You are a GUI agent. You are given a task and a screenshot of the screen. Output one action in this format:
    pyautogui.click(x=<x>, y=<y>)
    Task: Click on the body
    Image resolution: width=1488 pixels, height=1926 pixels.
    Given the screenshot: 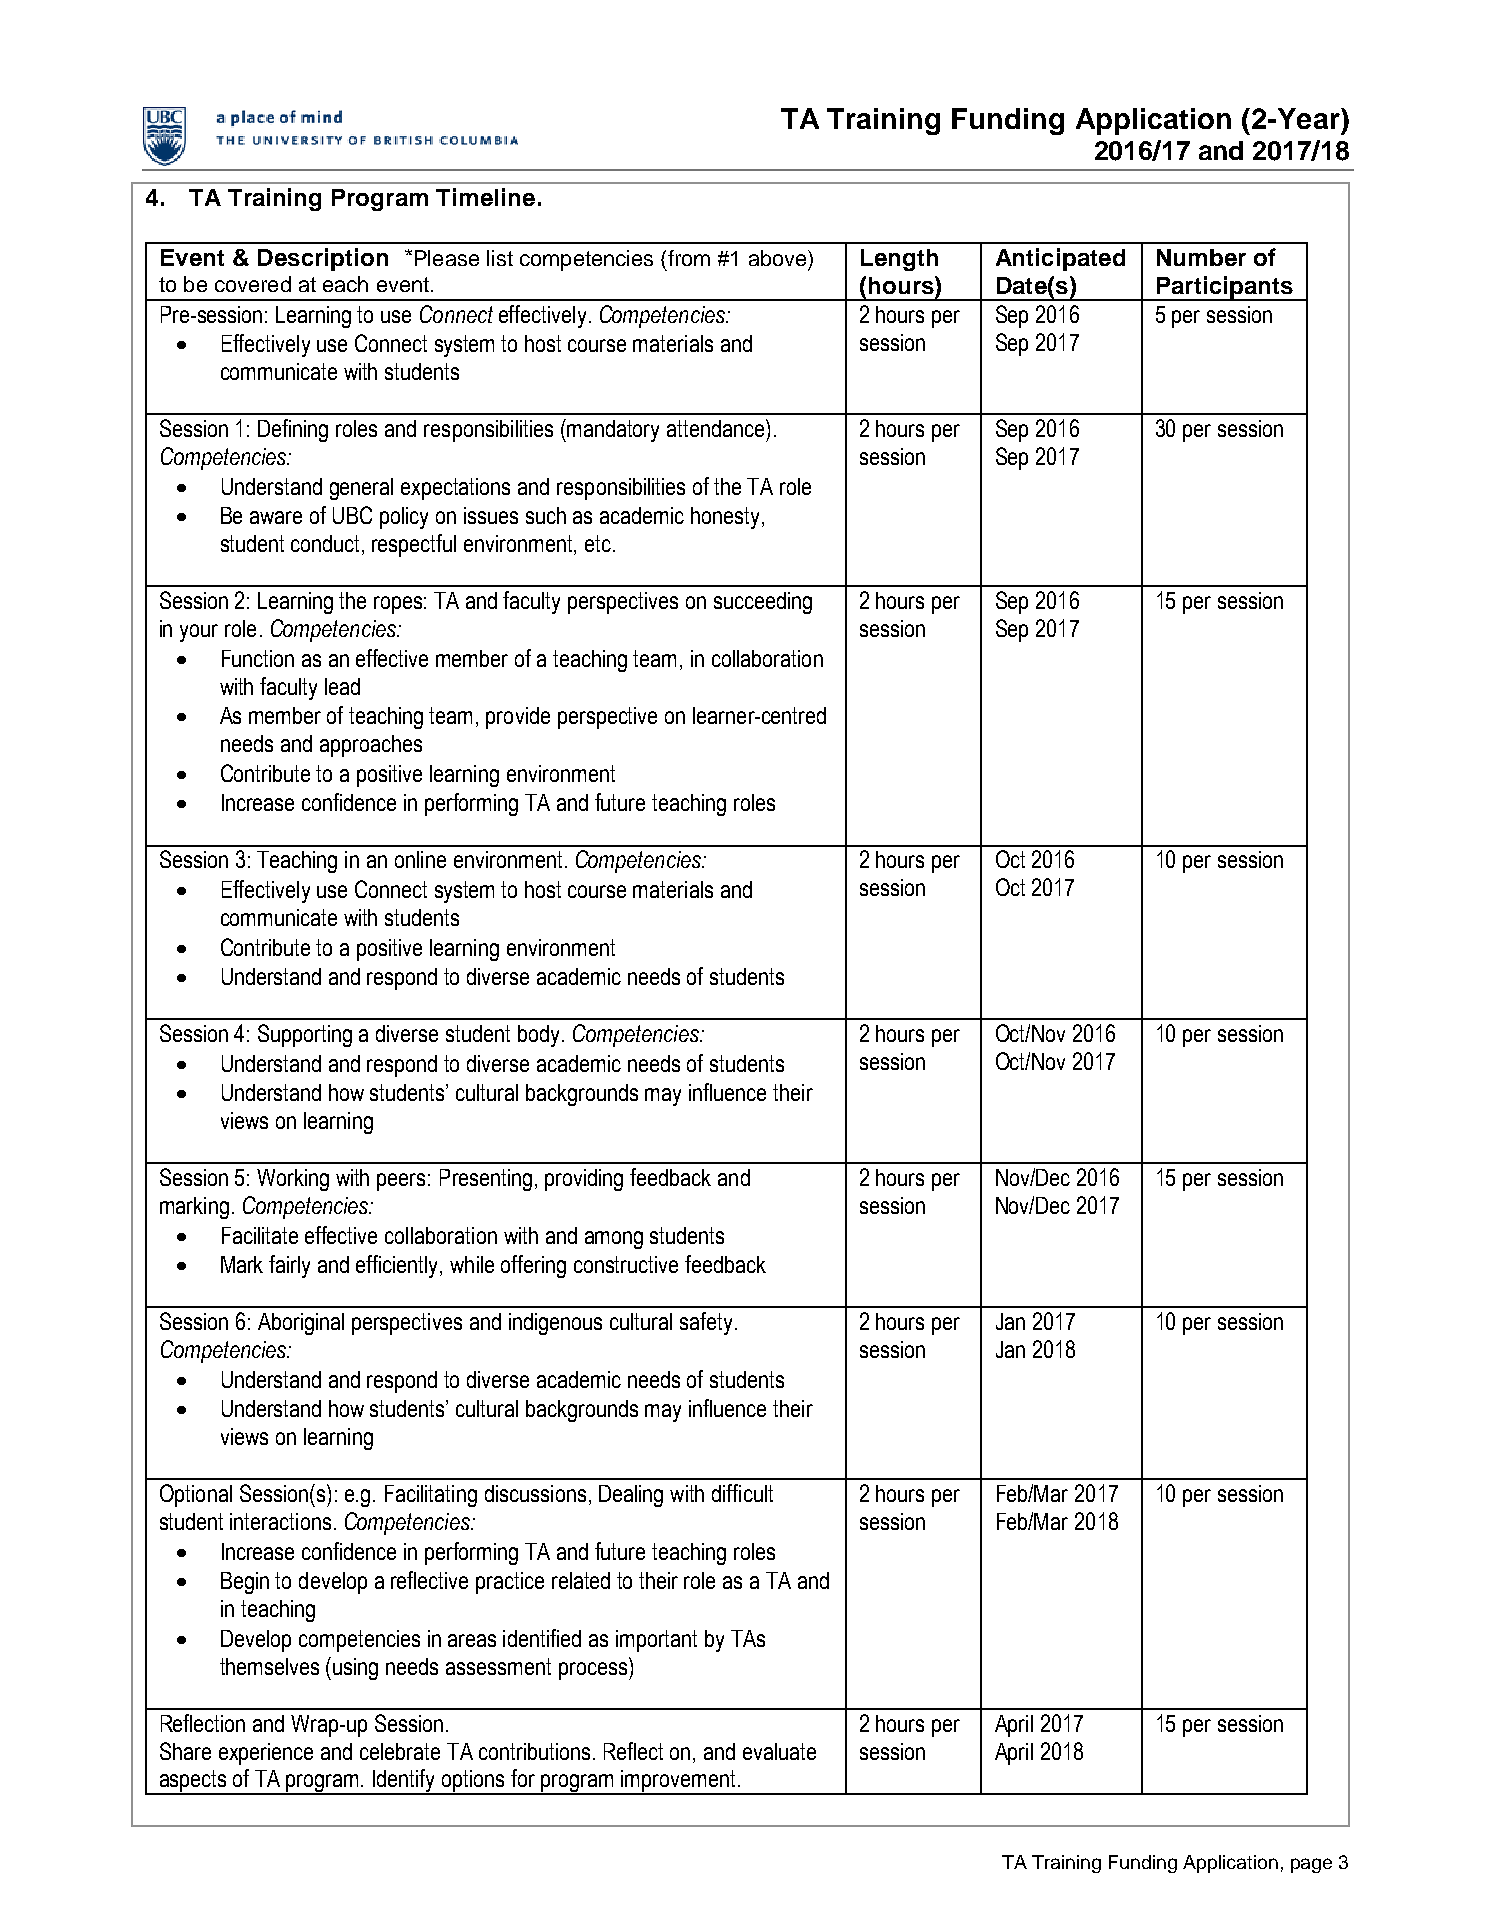 What is the action you would take?
    pyautogui.click(x=540, y=1036)
